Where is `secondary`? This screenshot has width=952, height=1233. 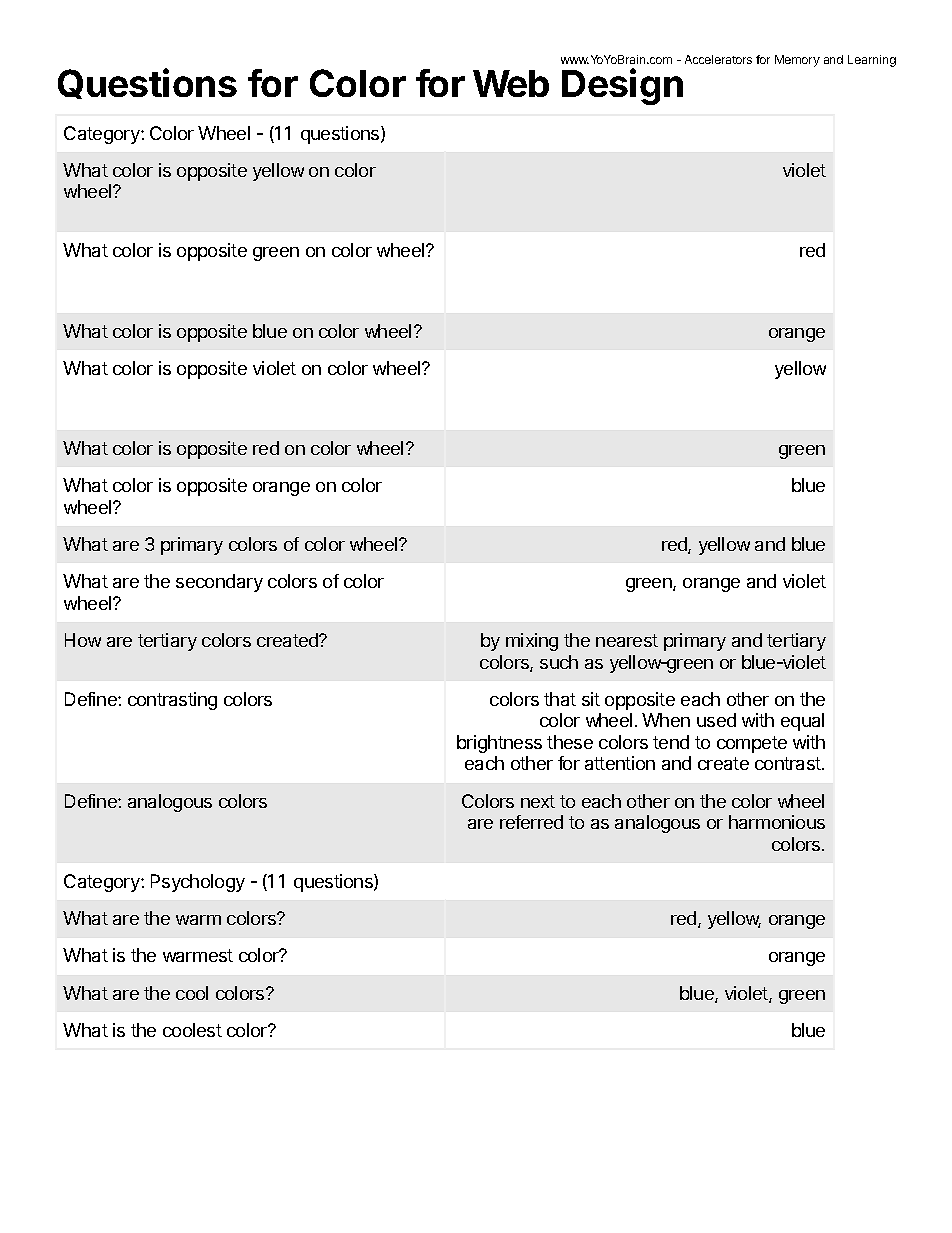
secondary is located at coordinates (219, 583).
